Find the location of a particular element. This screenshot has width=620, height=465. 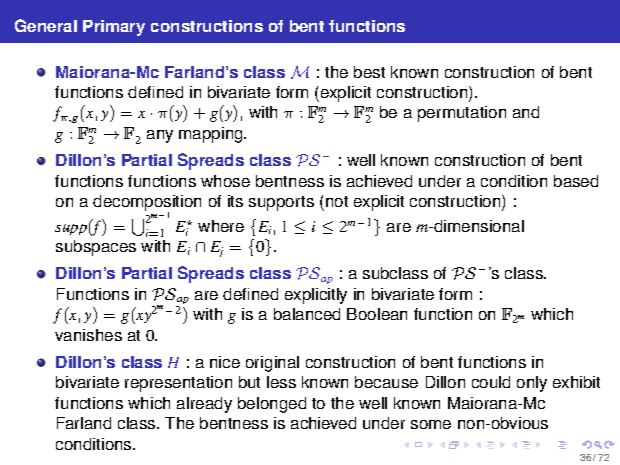

based is located at coordinates (576, 181).
